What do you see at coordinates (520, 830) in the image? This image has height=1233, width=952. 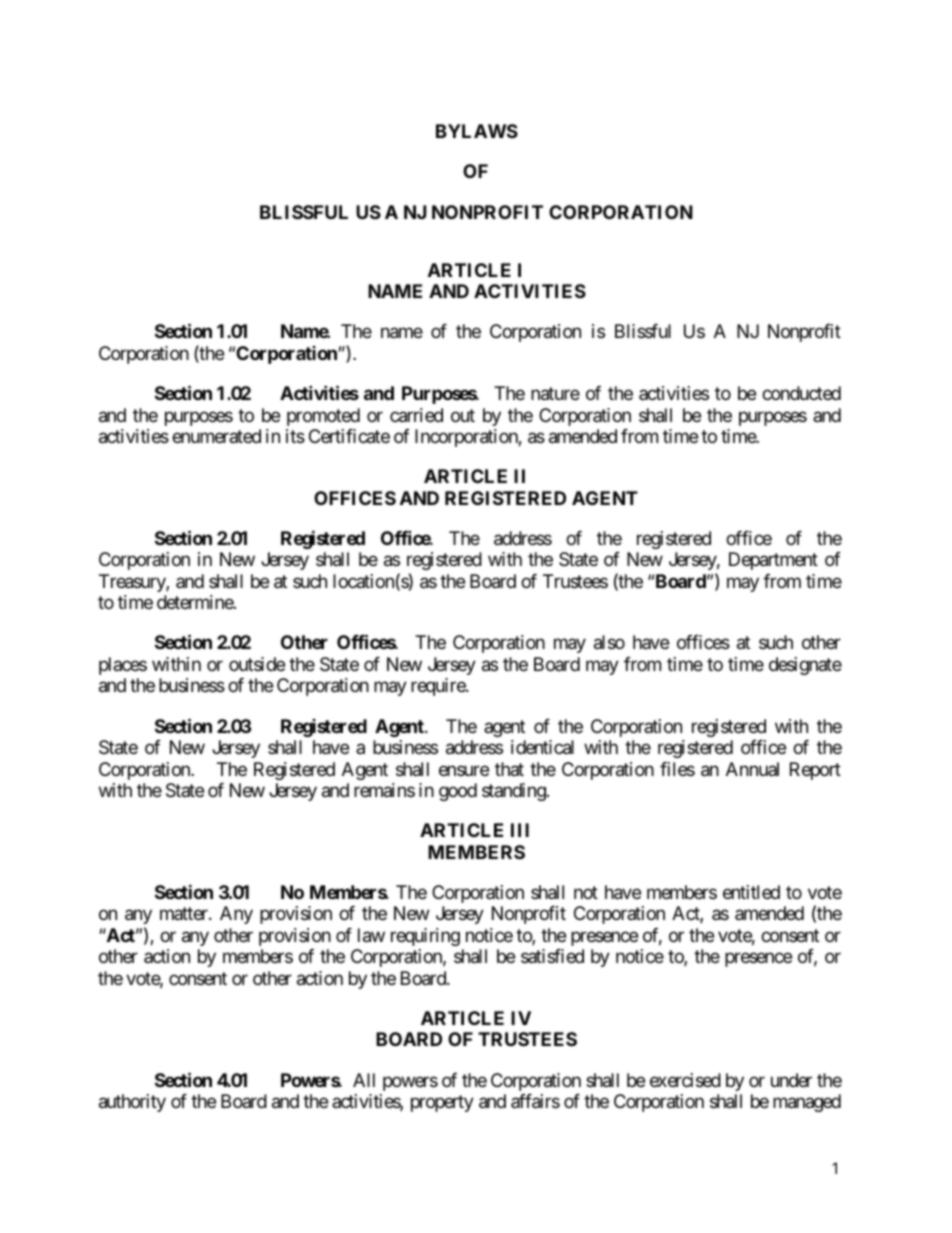 I see `III` at bounding box center [520, 830].
